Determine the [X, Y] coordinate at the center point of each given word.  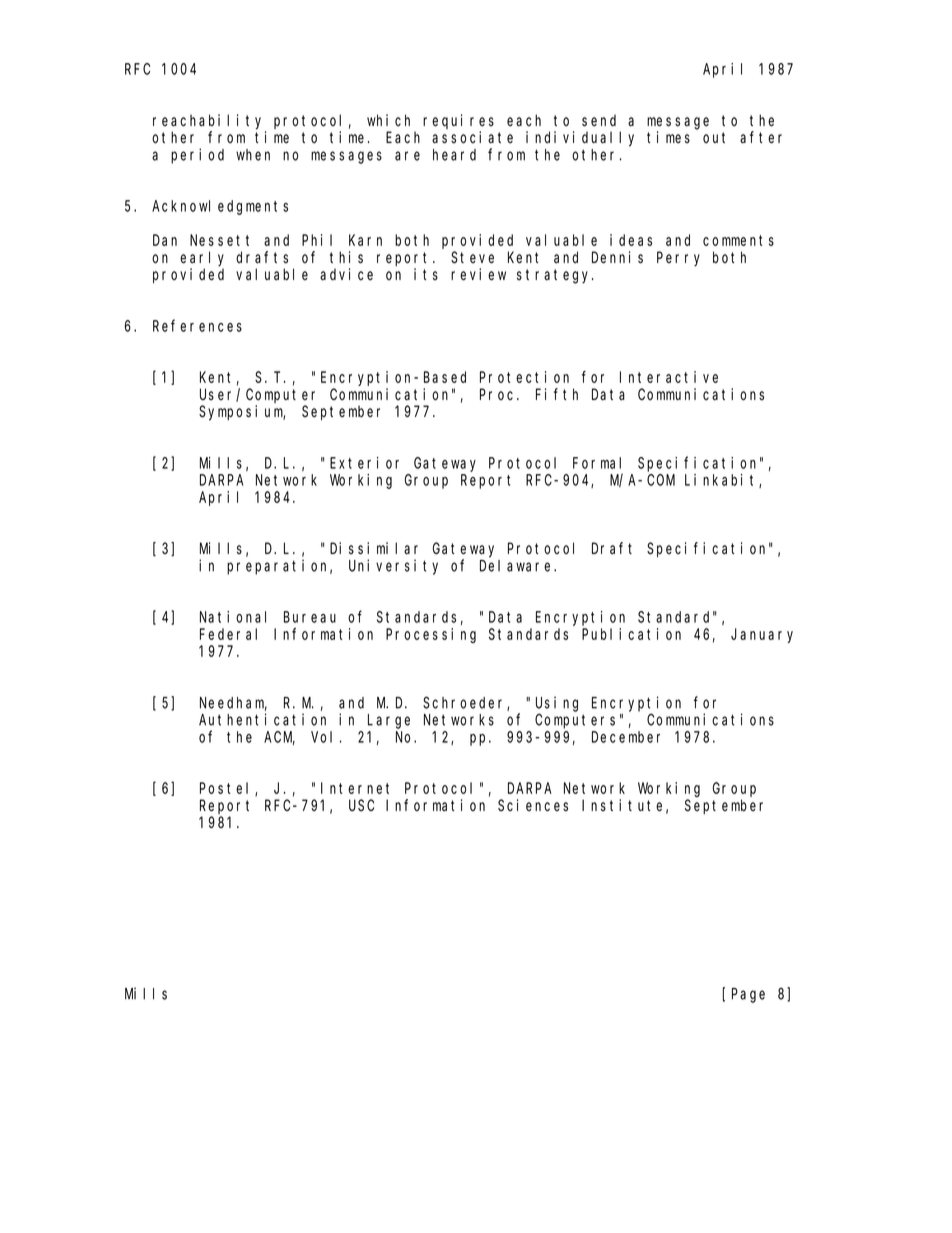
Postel [228, 789]
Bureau [310, 617]
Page [748, 995]
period [197, 156]
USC [361, 805]
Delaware [517, 566]
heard [454, 155]
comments [738, 240]
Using [557, 704]
